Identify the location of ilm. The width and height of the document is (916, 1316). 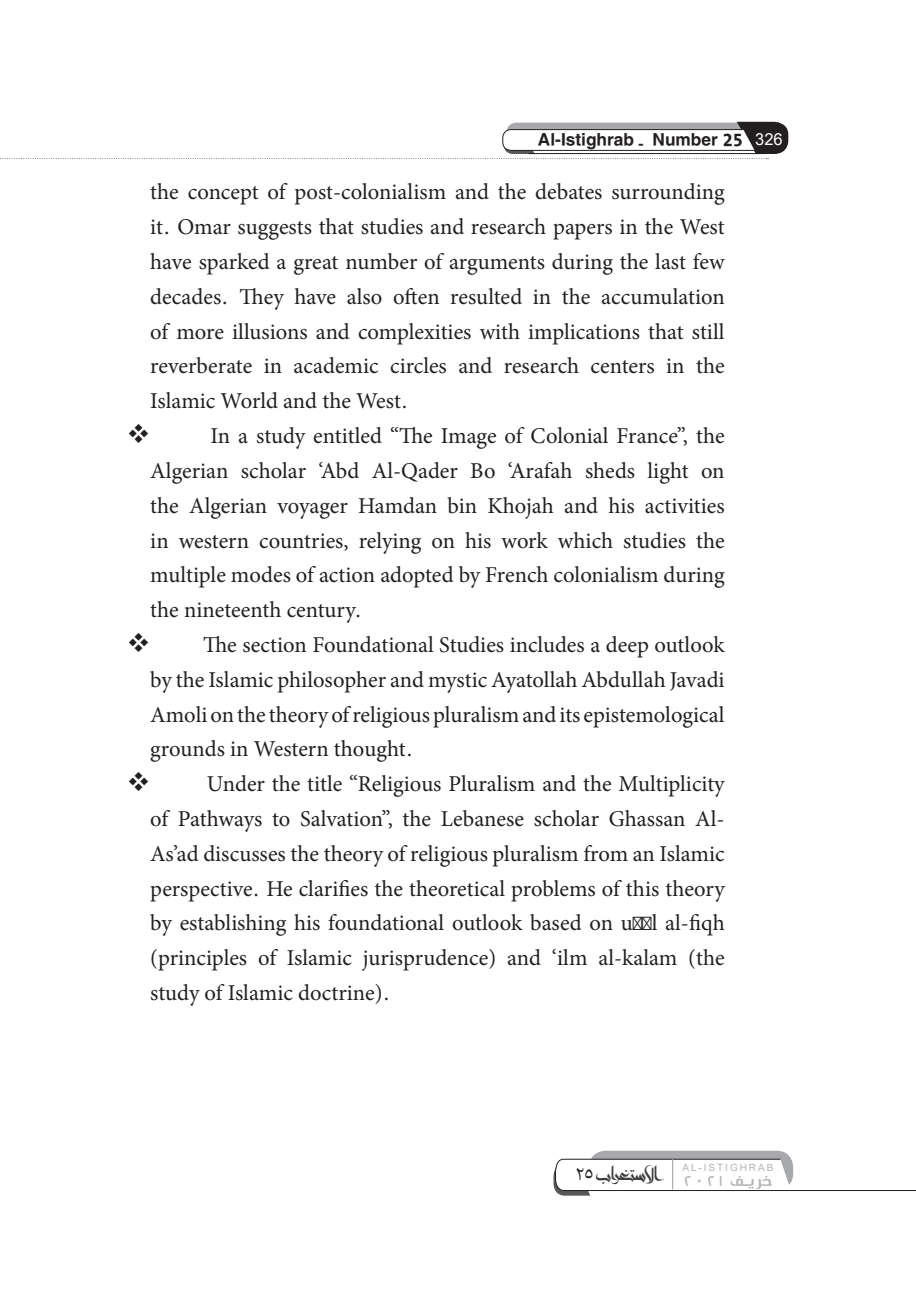
(571, 957).
